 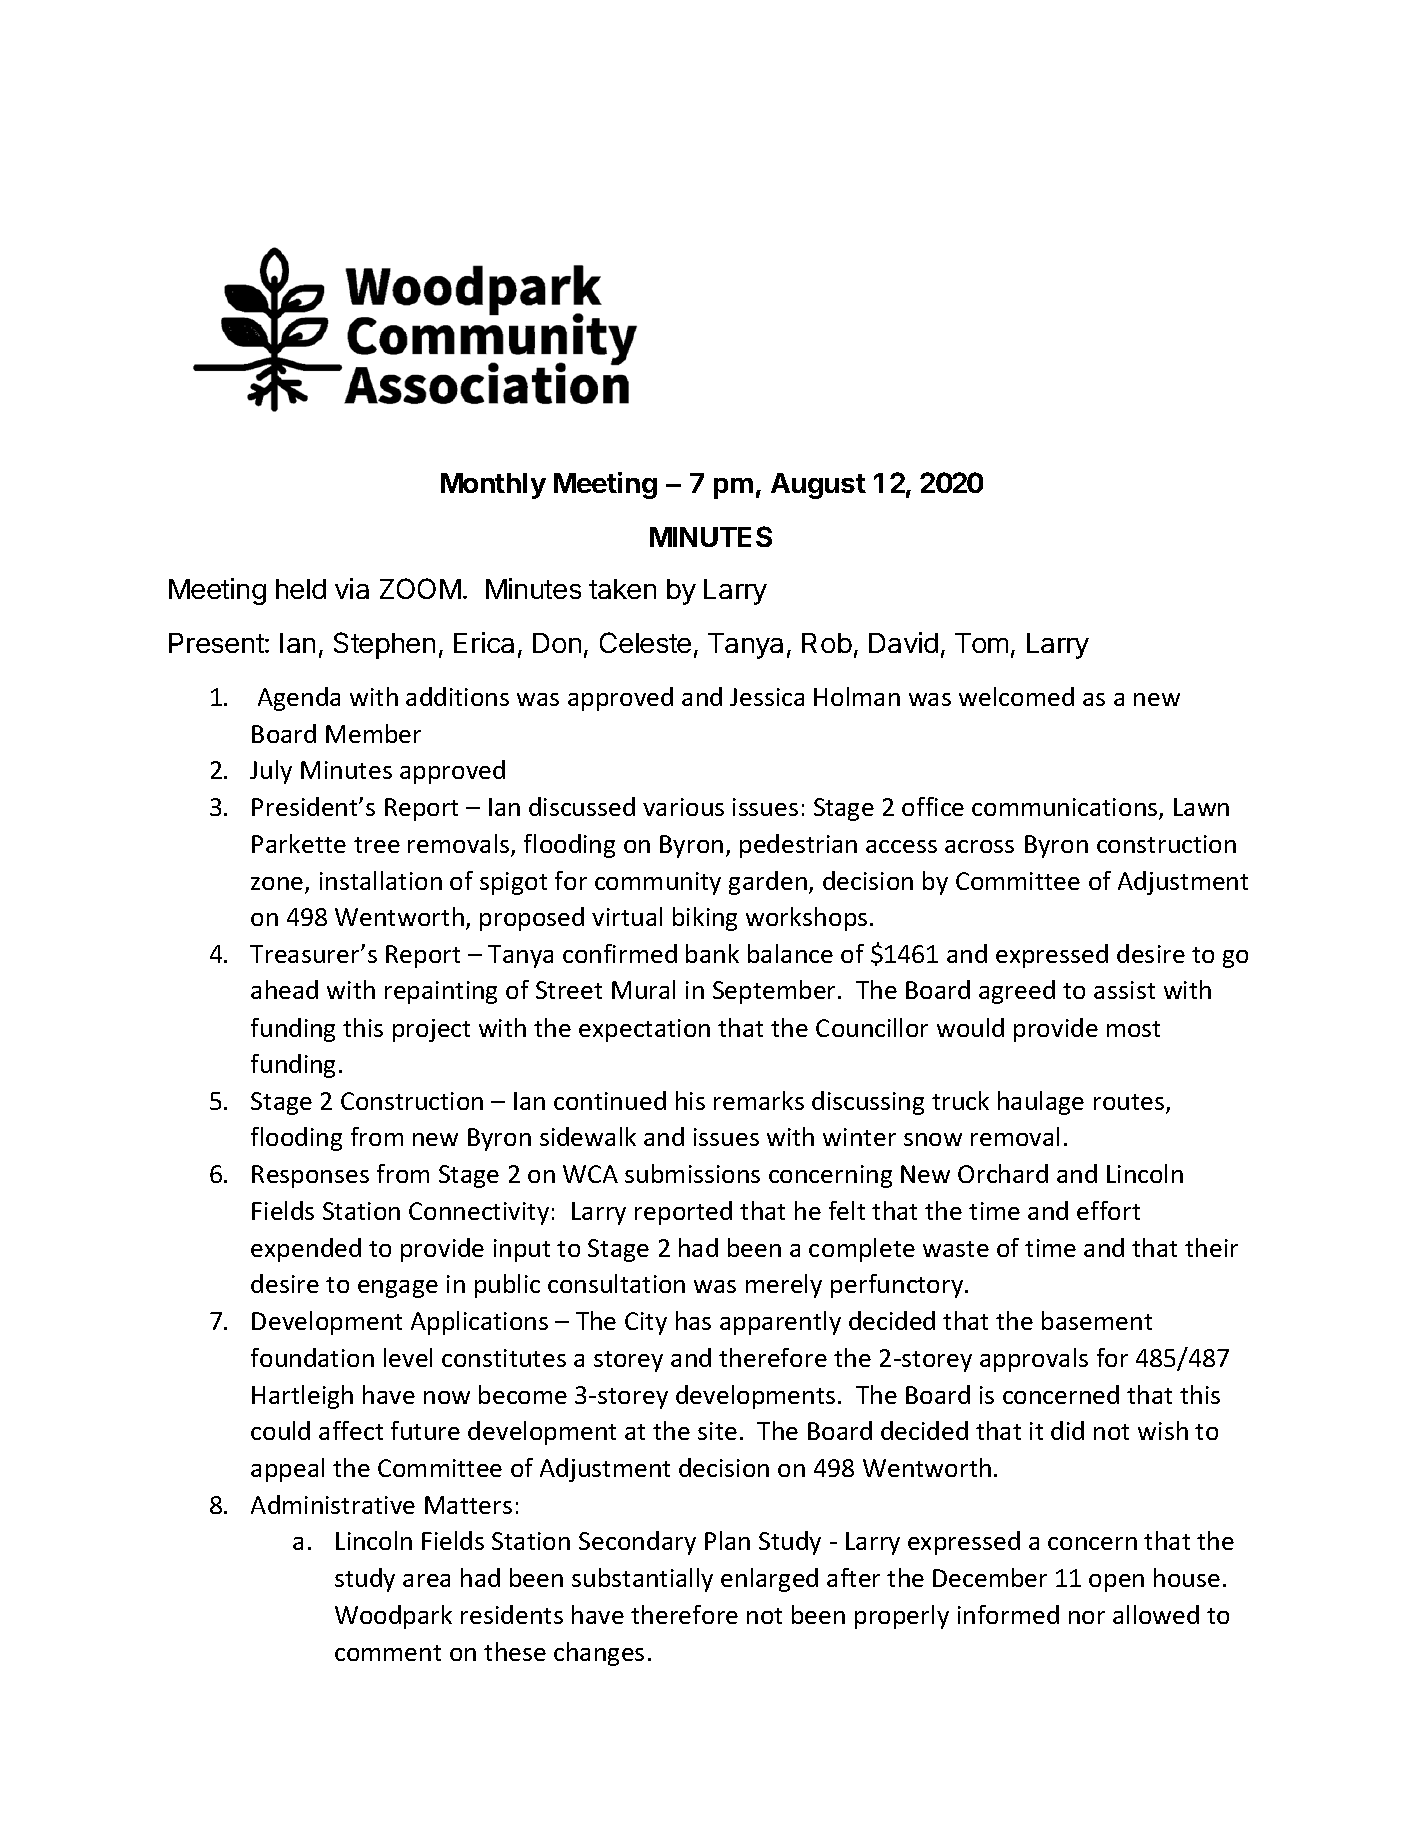 What do you see at coordinates (818, 486) in the screenshot?
I see `August` at bounding box center [818, 486].
